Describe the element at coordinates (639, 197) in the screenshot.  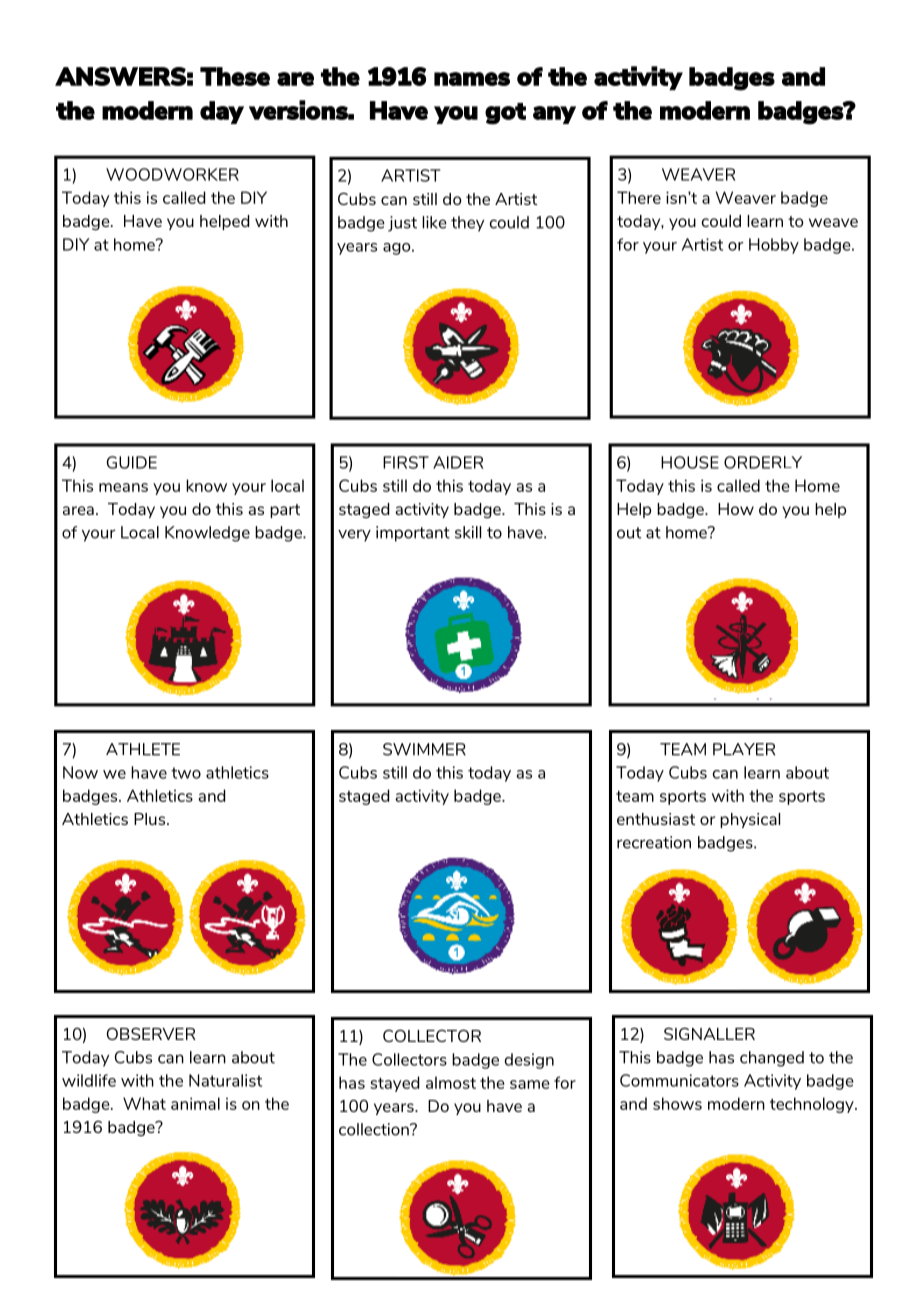
I see `There` at that location.
